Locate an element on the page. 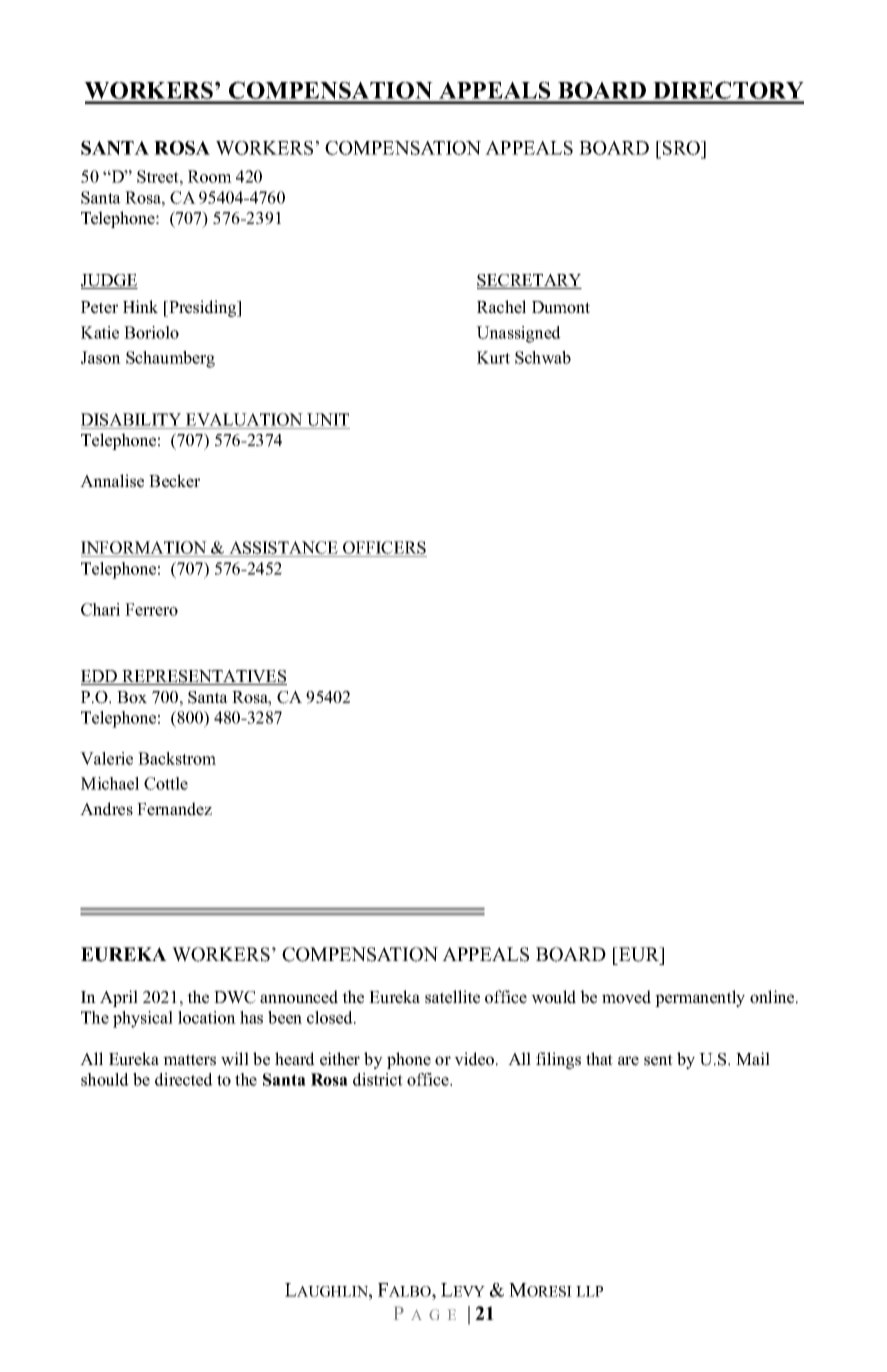 The image size is (887, 1372). LLP is located at coordinates (589, 1291).
